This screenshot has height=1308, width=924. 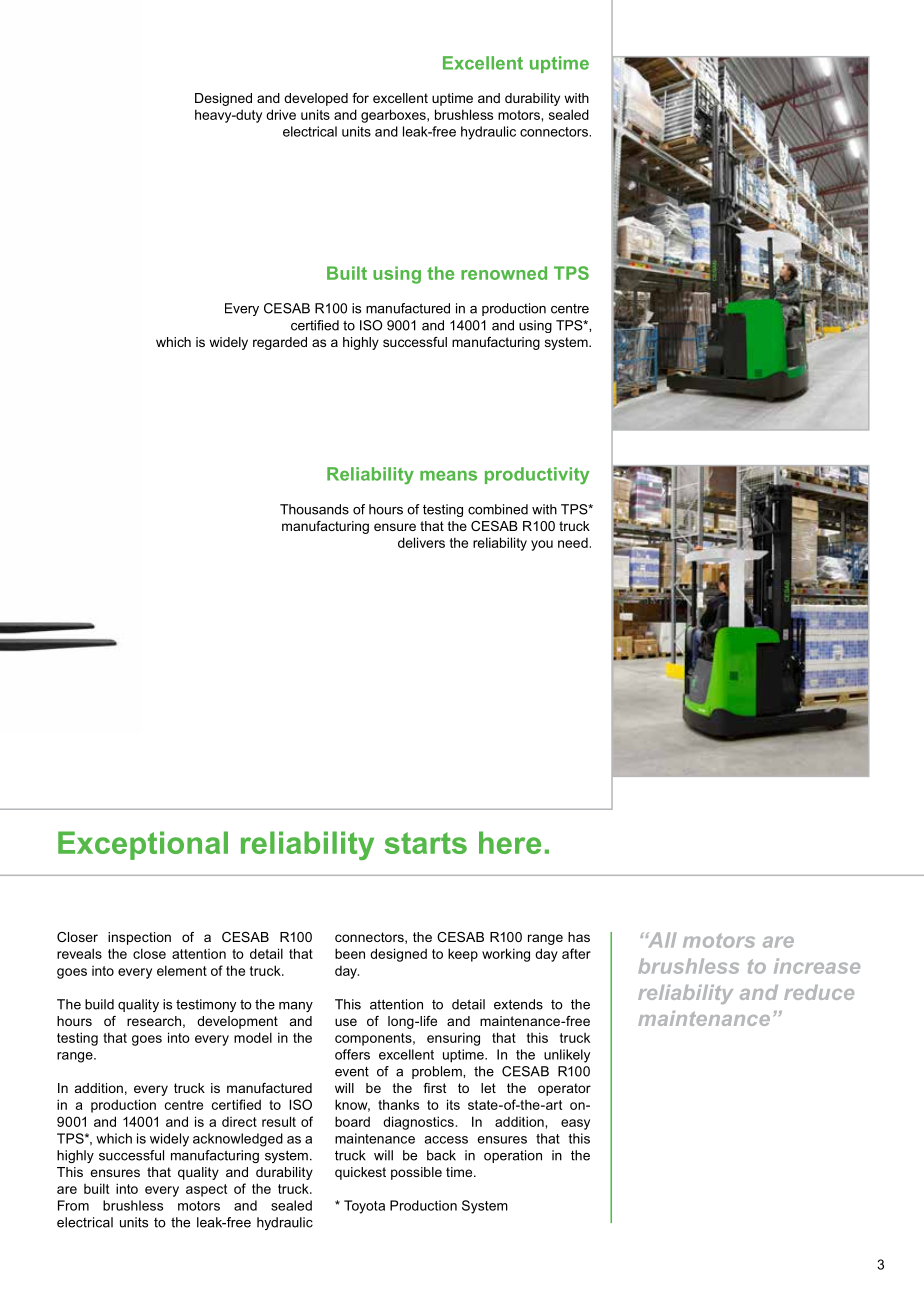 I want to click on starts, so click(x=426, y=843).
